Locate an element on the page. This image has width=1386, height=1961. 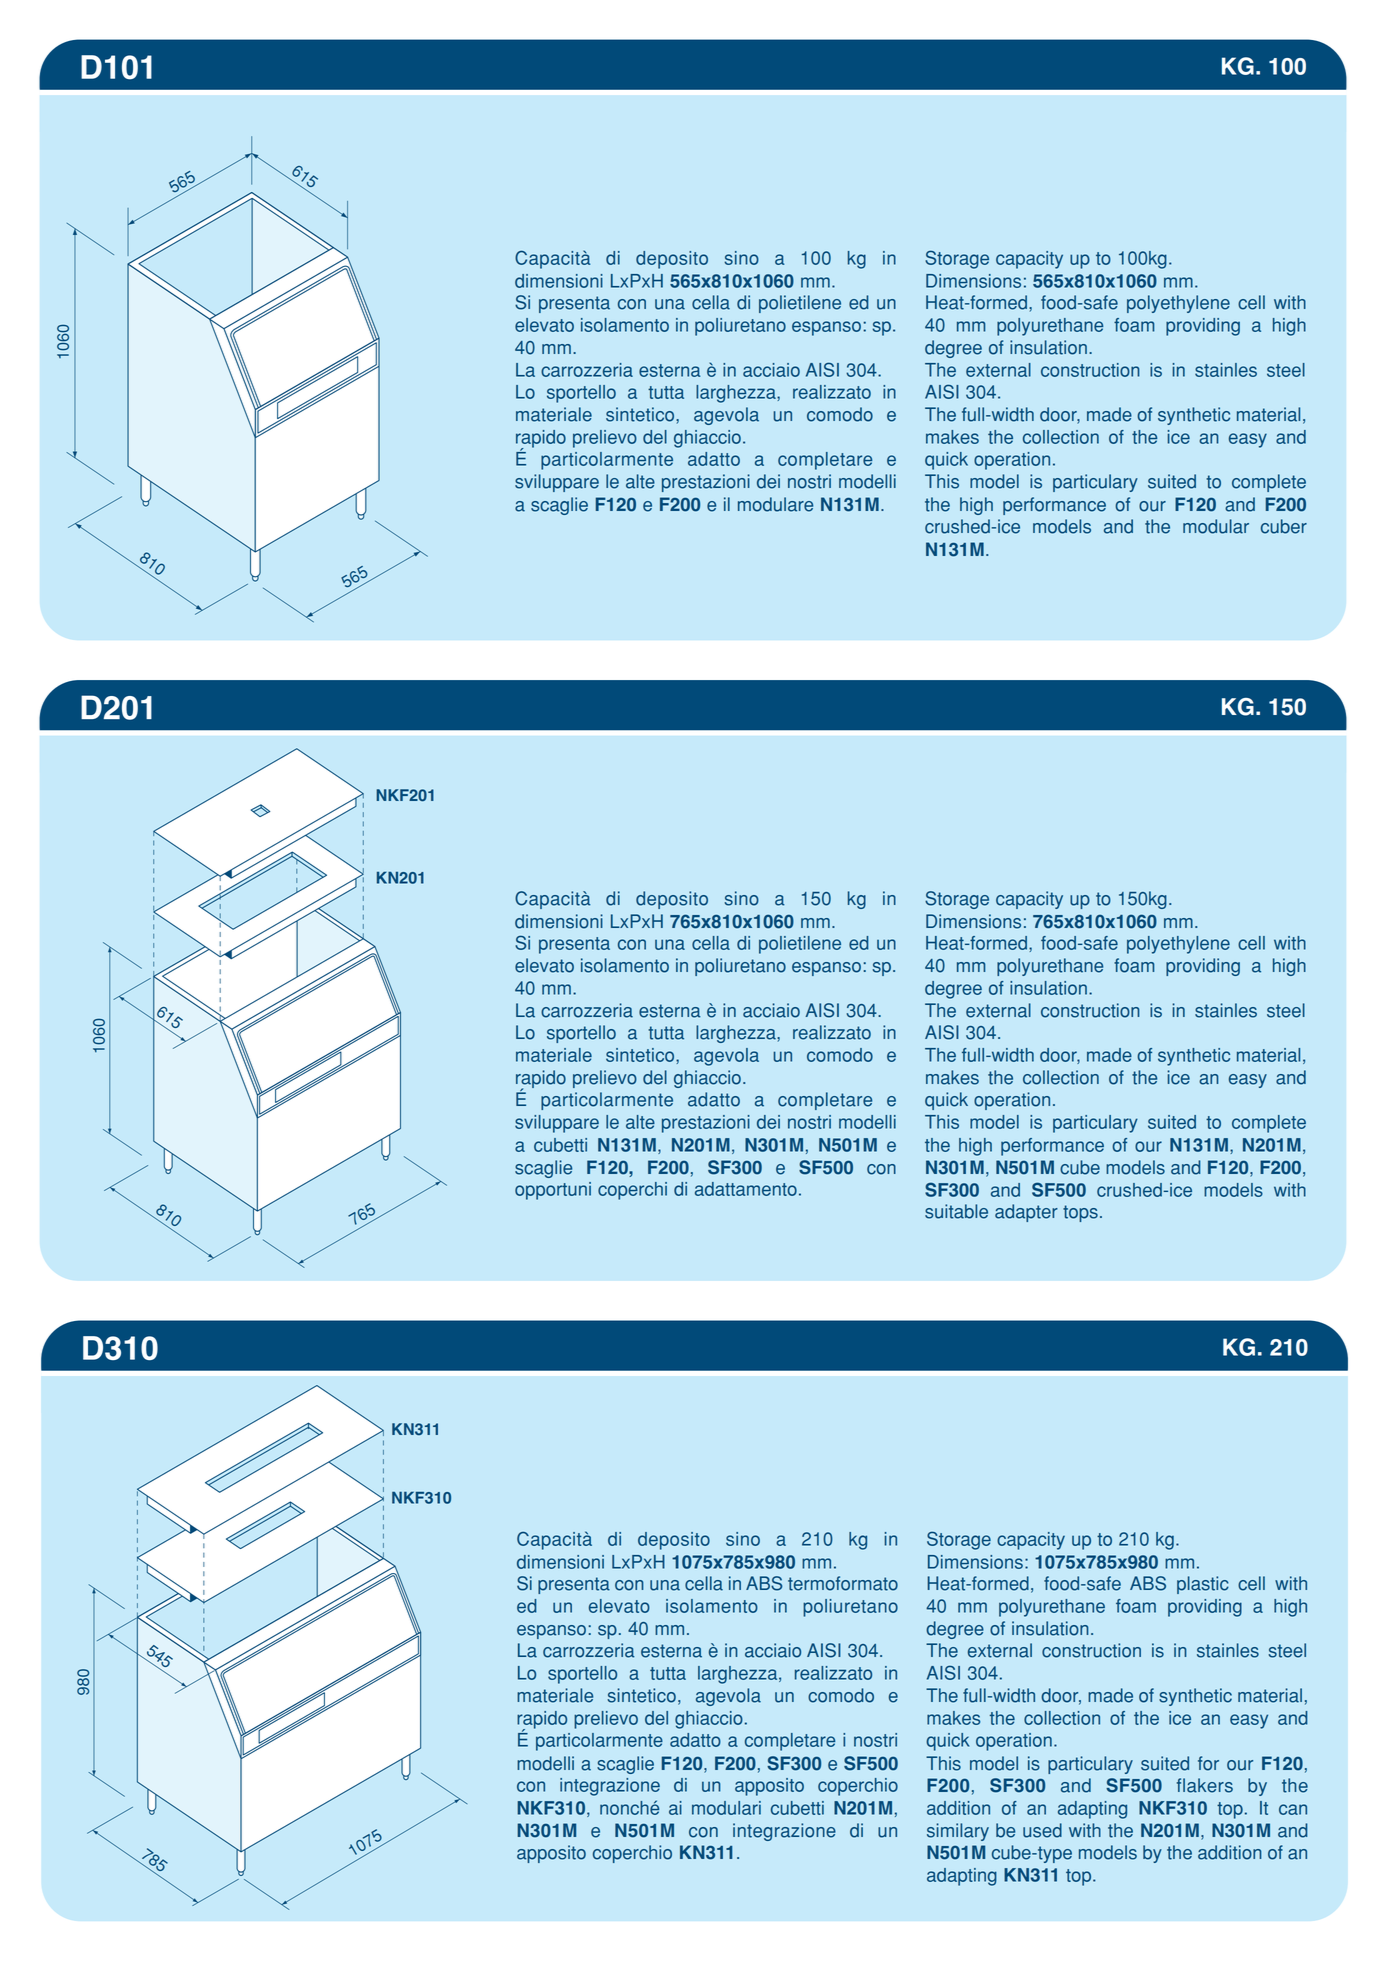
plastic is located at coordinates (1203, 1585).
